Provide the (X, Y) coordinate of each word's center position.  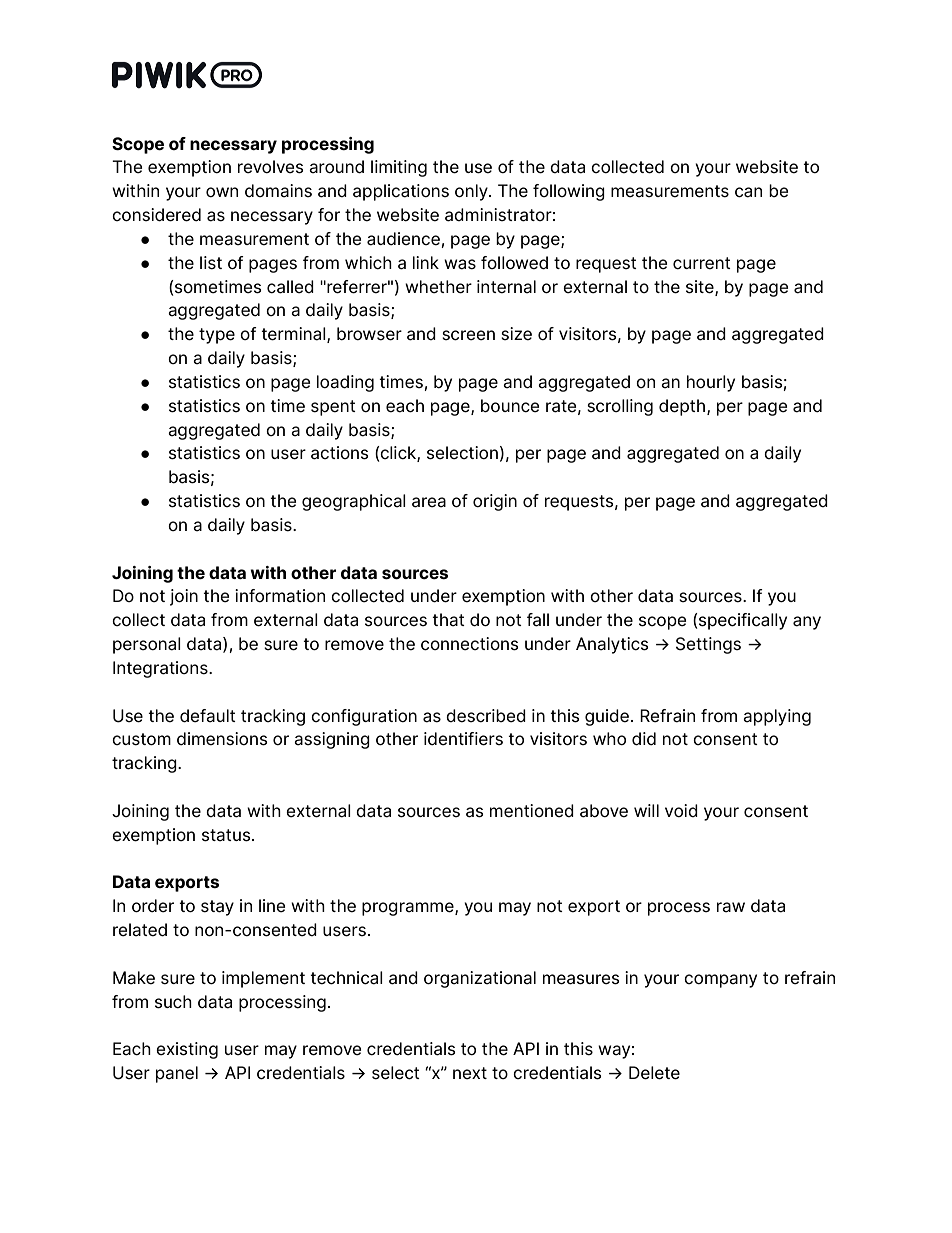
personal (147, 645)
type (217, 336)
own (222, 192)
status (227, 835)
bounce (510, 406)
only (472, 192)
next (470, 1073)
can (748, 192)
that (448, 620)
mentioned (532, 811)
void (681, 810)
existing (187, 1050)
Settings (708, 645)
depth (683, 407)
